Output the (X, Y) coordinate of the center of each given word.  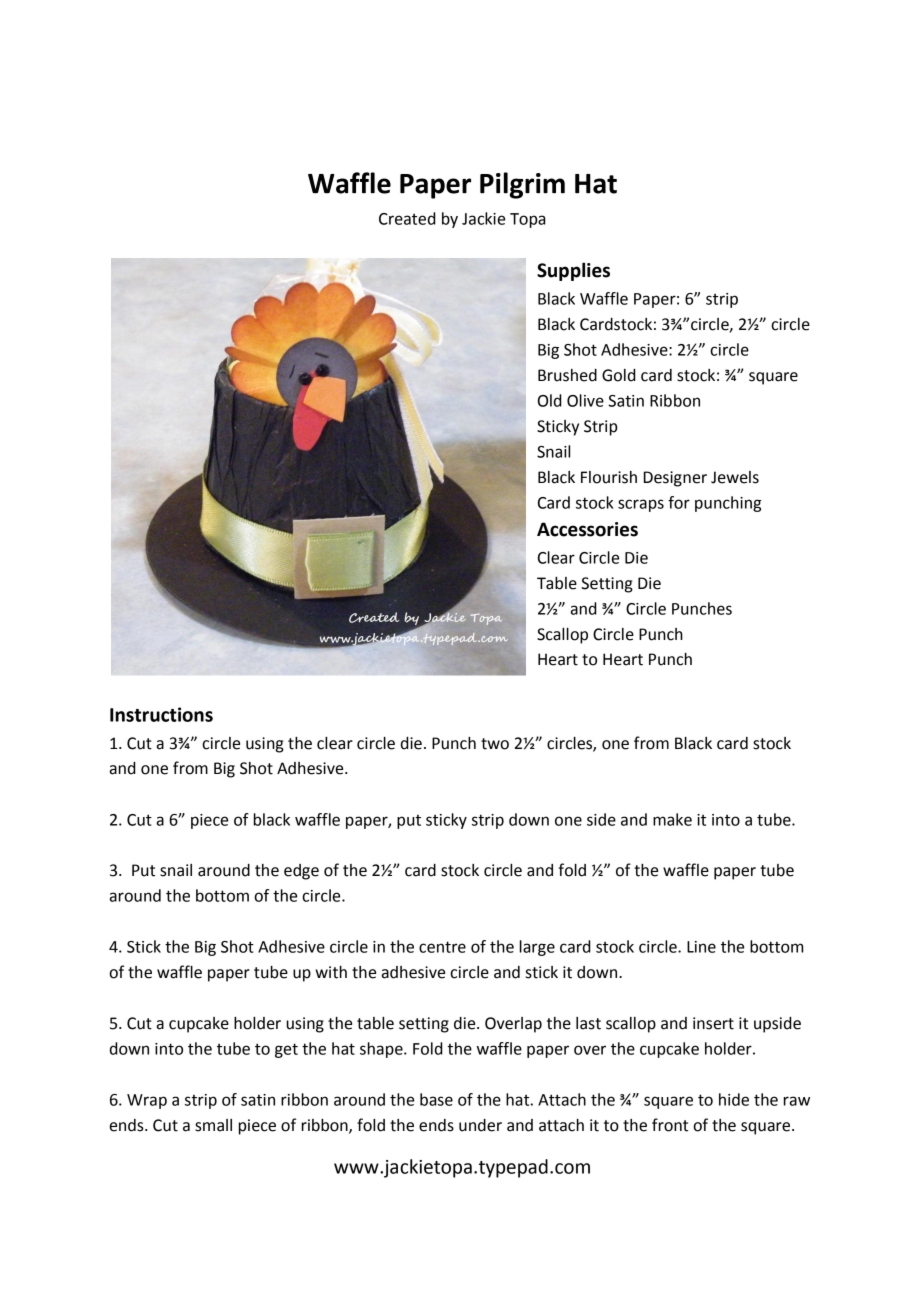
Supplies (573, 271)
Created (407, 218)
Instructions (161, 714)
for (679, 502)
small (213, 1125)
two (495, 744)
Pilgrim (522, 185)
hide (734, 1099)
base (436, 1099)
